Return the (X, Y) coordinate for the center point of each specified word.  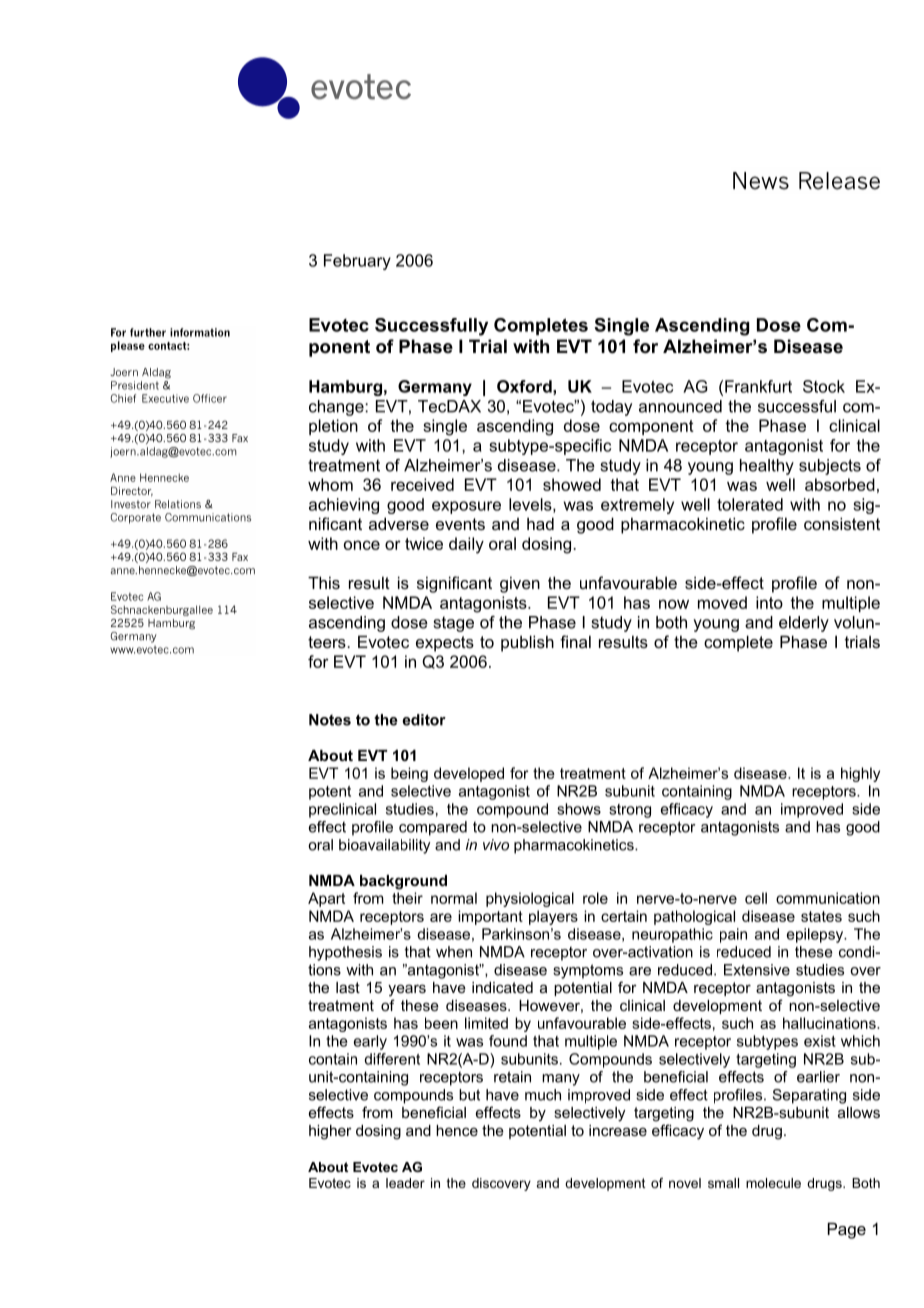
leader (405, 1183)
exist (820, 1041)
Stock (824, 386)
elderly (804, 624)
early (370, 1042)
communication (828, 898)
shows (579, 809)
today (611, 408)
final (575, 641)
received (422, 484)
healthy (767, 467)
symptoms (588, 971)
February (357, 262)
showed (572, 484)
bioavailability (385, 846)
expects (445, 644)
